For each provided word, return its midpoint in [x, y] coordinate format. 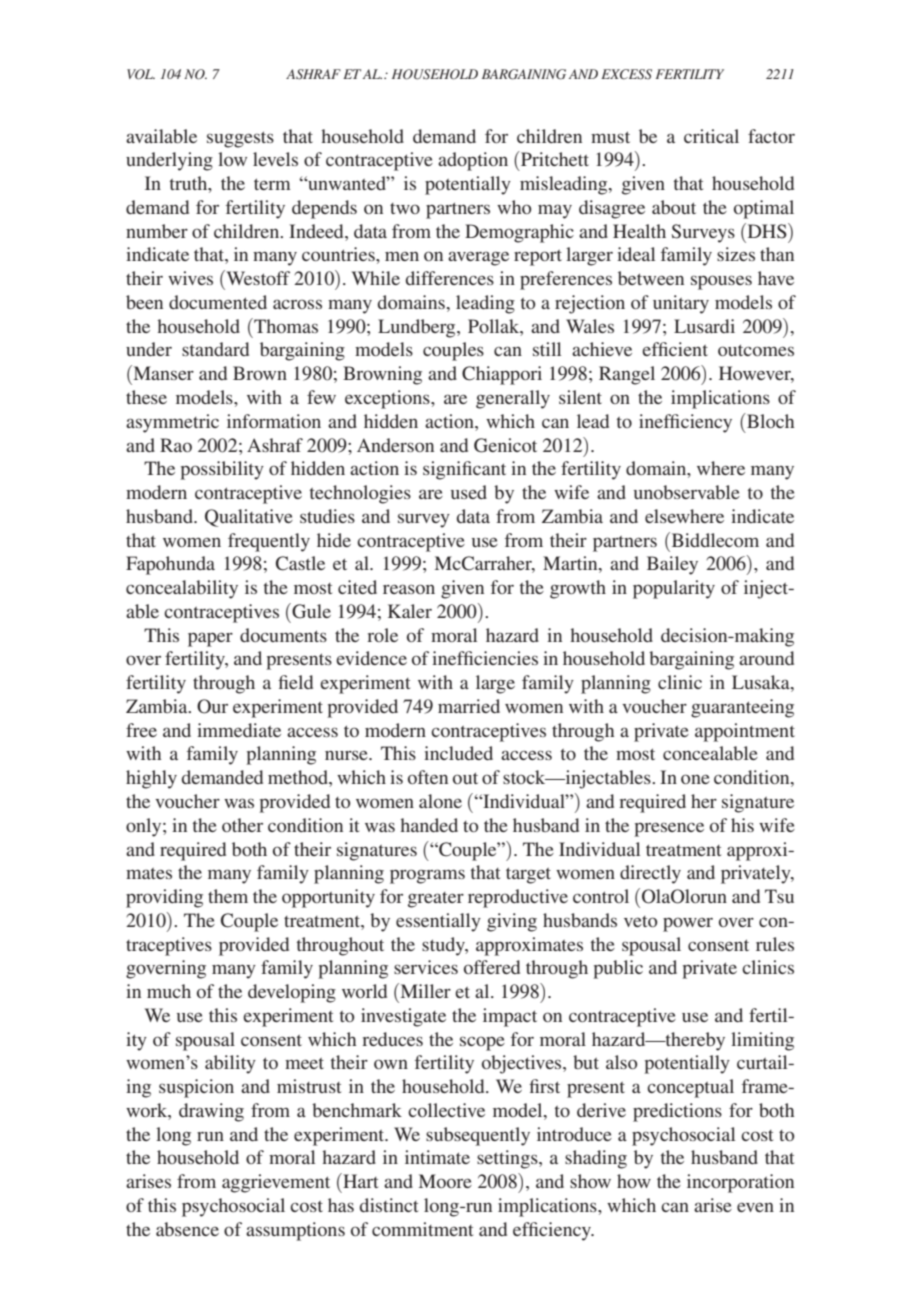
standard [215, 349]
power [688, 924]
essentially [438, 922]
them [228, 896]
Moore [445, 1181]
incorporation [740, 1183]
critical [711, 136]
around [766, 658]
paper [210, 639]
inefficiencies [485, 658]
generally [513, 399]
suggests [240, 139]
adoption [473, 161]
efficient [675, 349]
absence [187, 1229]
